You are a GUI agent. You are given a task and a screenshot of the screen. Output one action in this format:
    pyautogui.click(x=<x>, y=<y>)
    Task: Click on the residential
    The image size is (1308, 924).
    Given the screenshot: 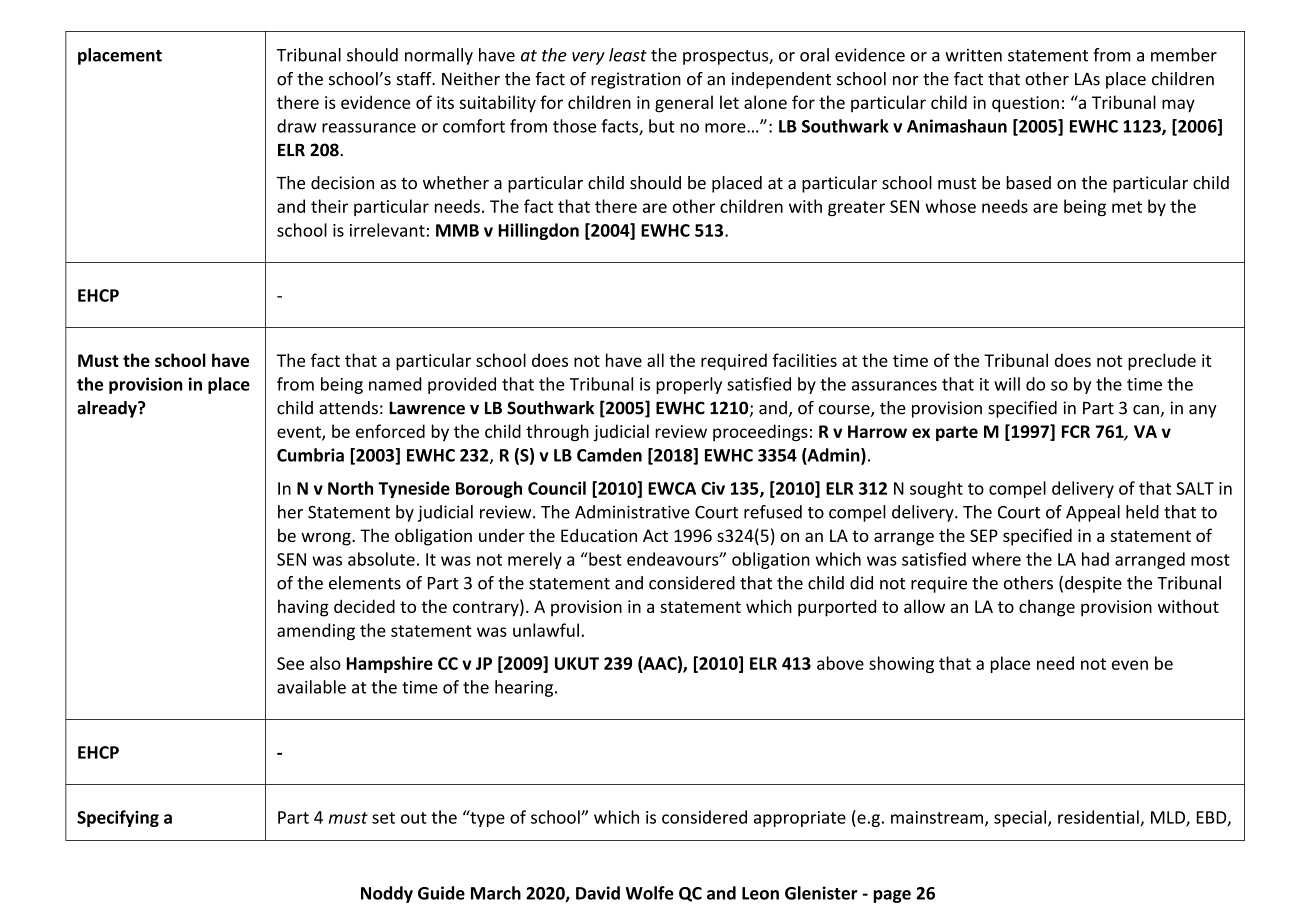 What is the action you would take?
    pyautogui.click(x=1099, y=818)
